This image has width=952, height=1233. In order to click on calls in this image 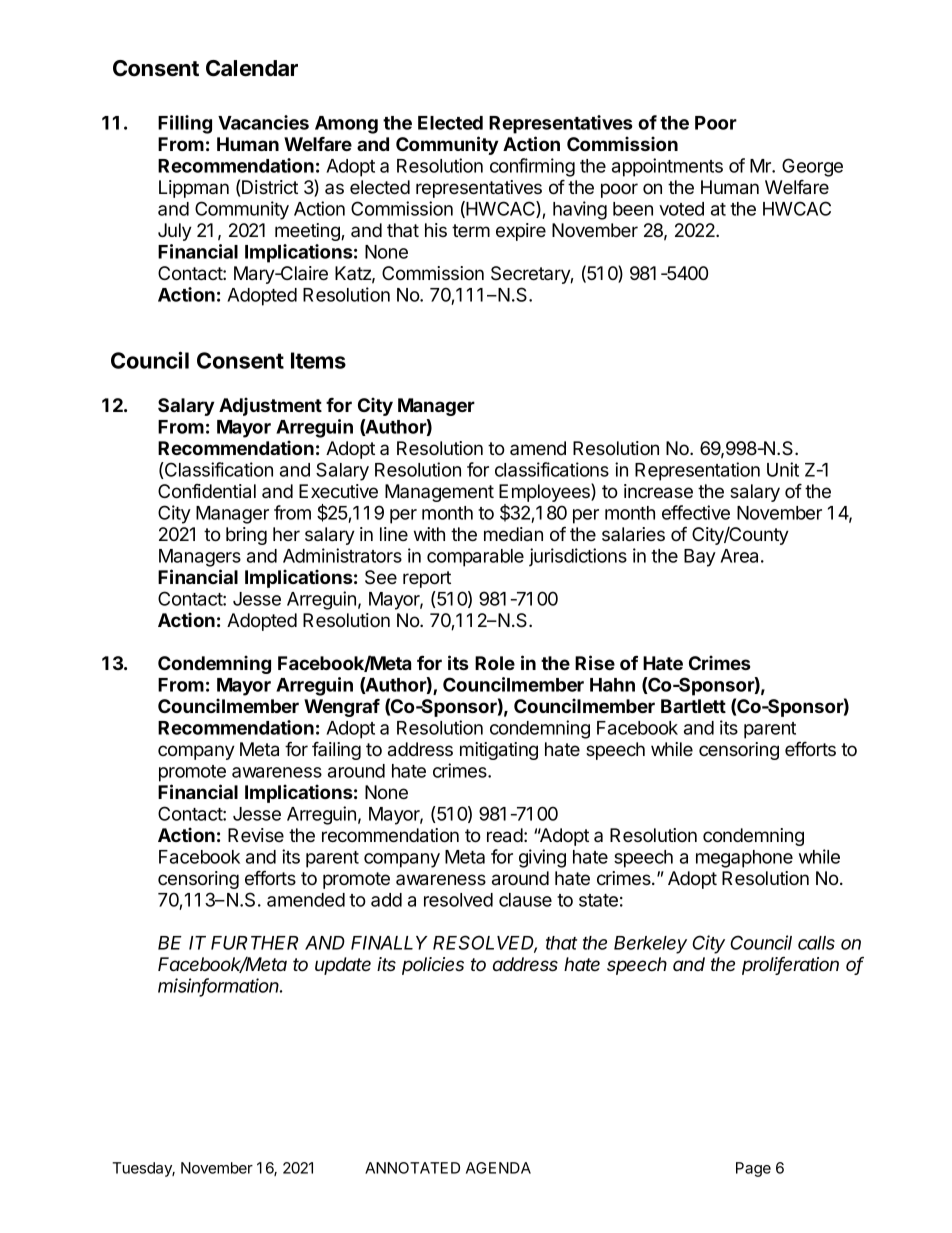, I will do `click(816, 943)`.
